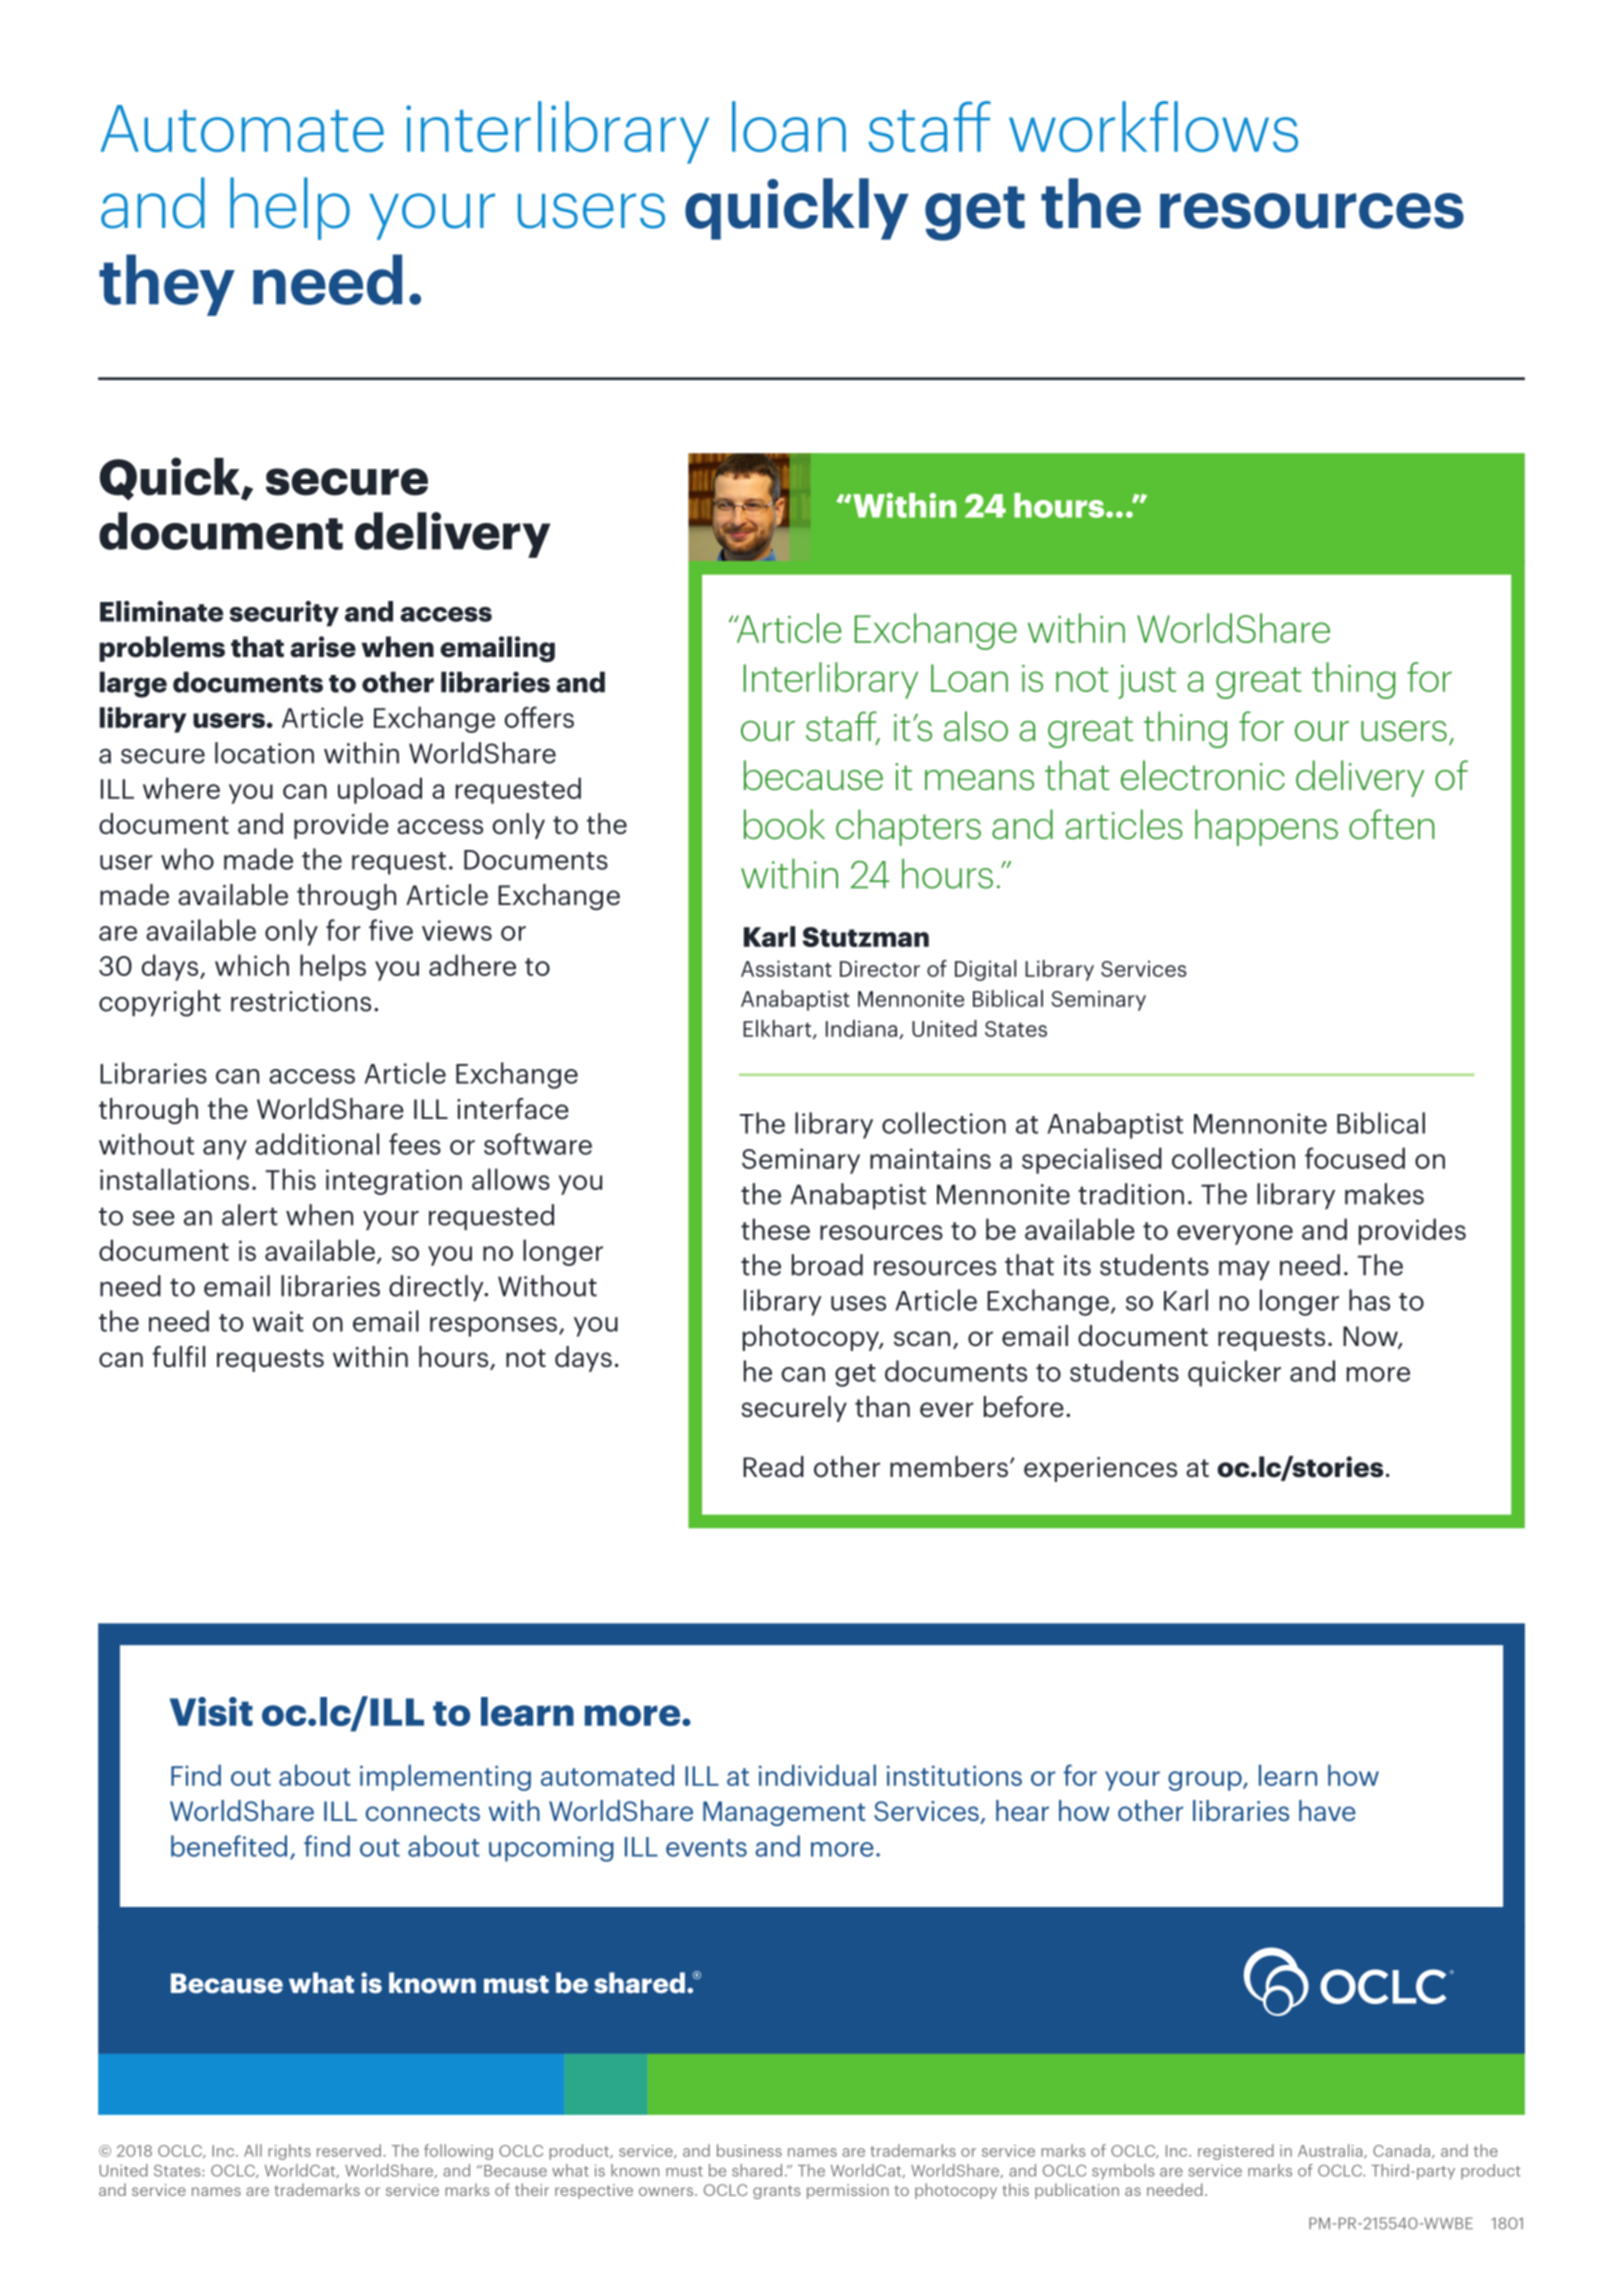 This image has height=2295, width=1623. I want to click on business, so click(749, 2150).
